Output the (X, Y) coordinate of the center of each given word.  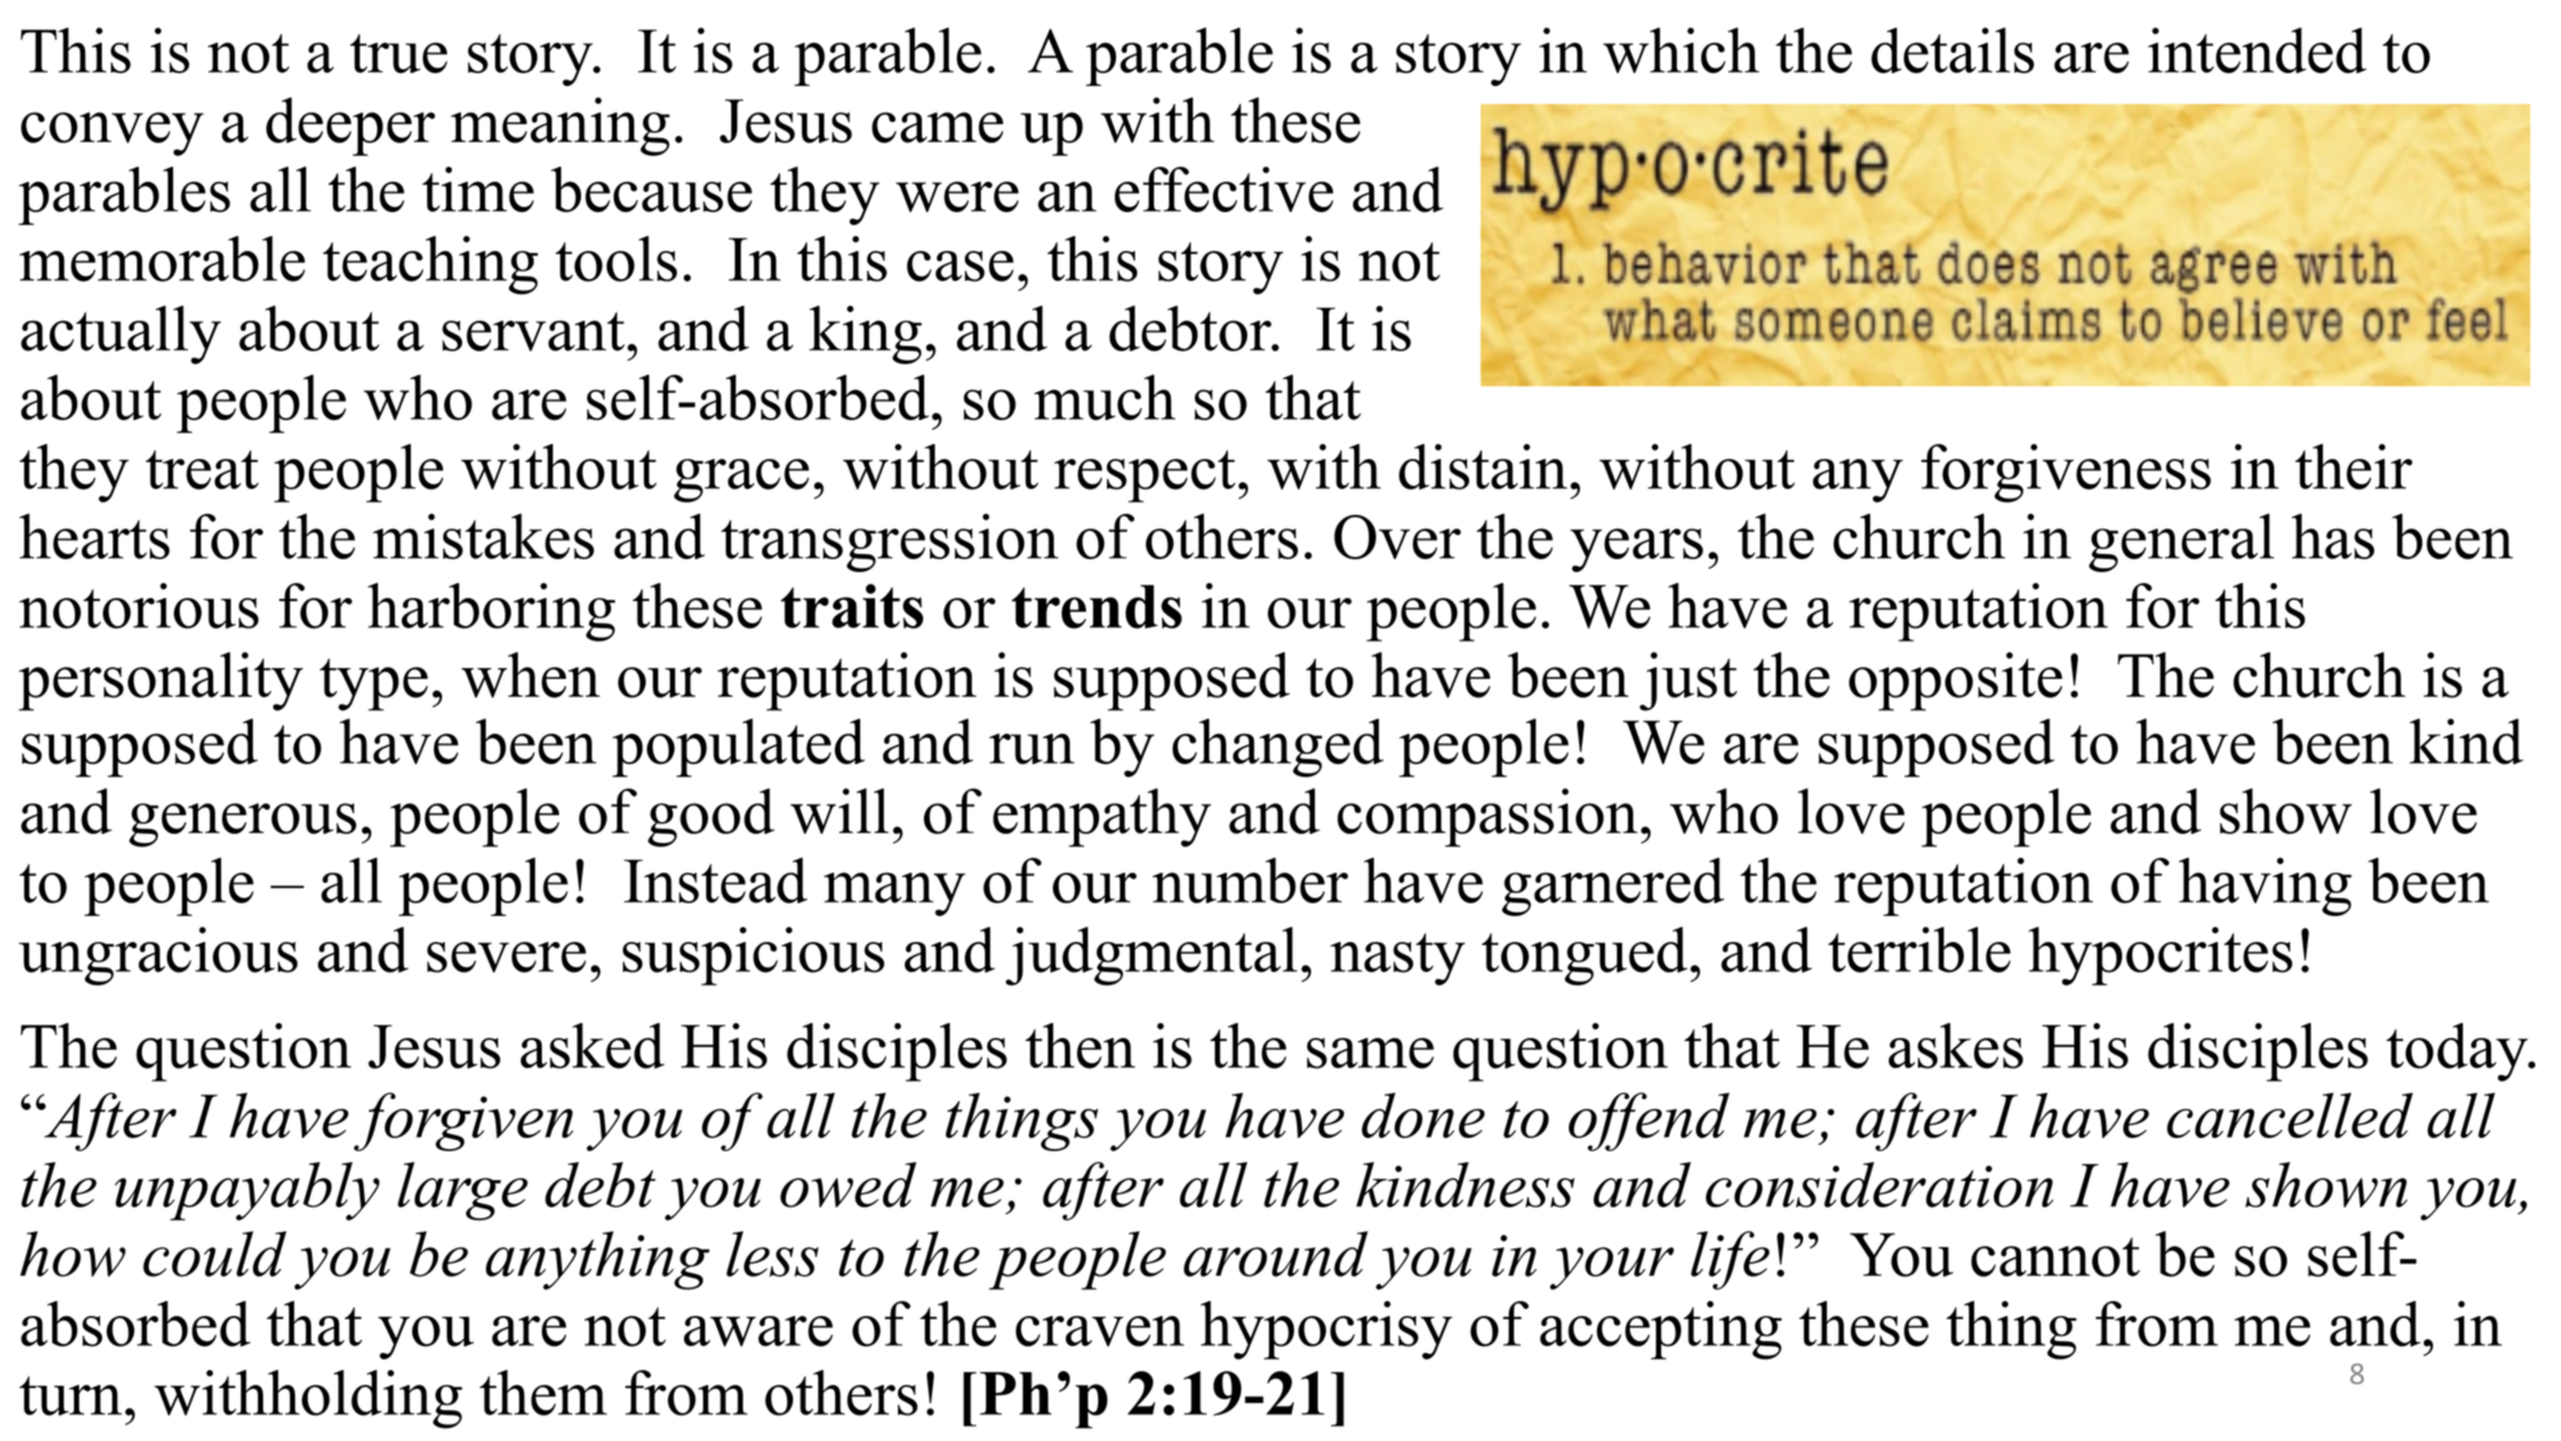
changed (1278, 747)
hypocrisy (1326, 1330)
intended (2257, 50)
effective (1224, 189)
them (543, 1393)
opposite (1955, 681)
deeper (350, 126)
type (374, 684)
